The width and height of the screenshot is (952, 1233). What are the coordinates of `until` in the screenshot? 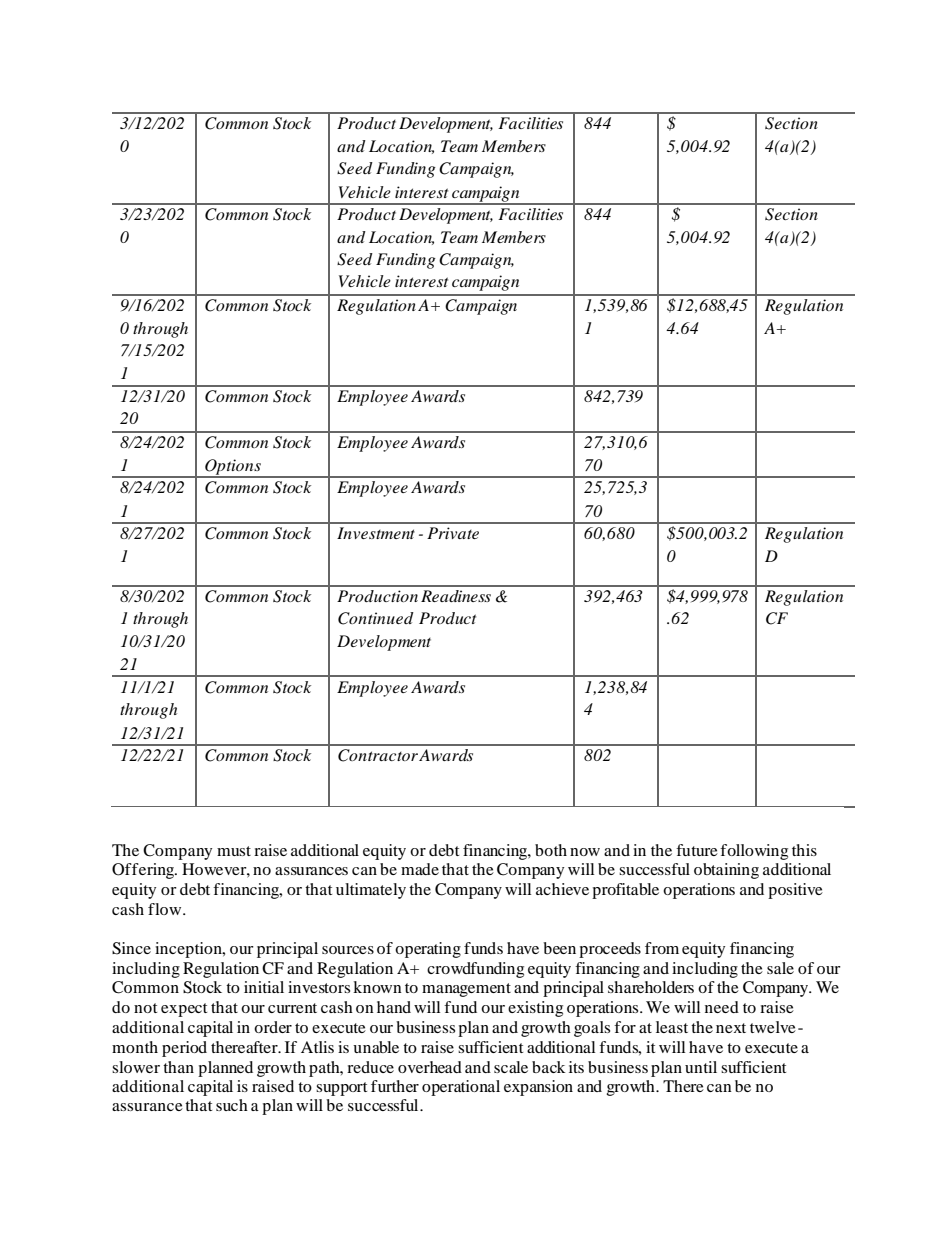 It's located at (701, 1067).
